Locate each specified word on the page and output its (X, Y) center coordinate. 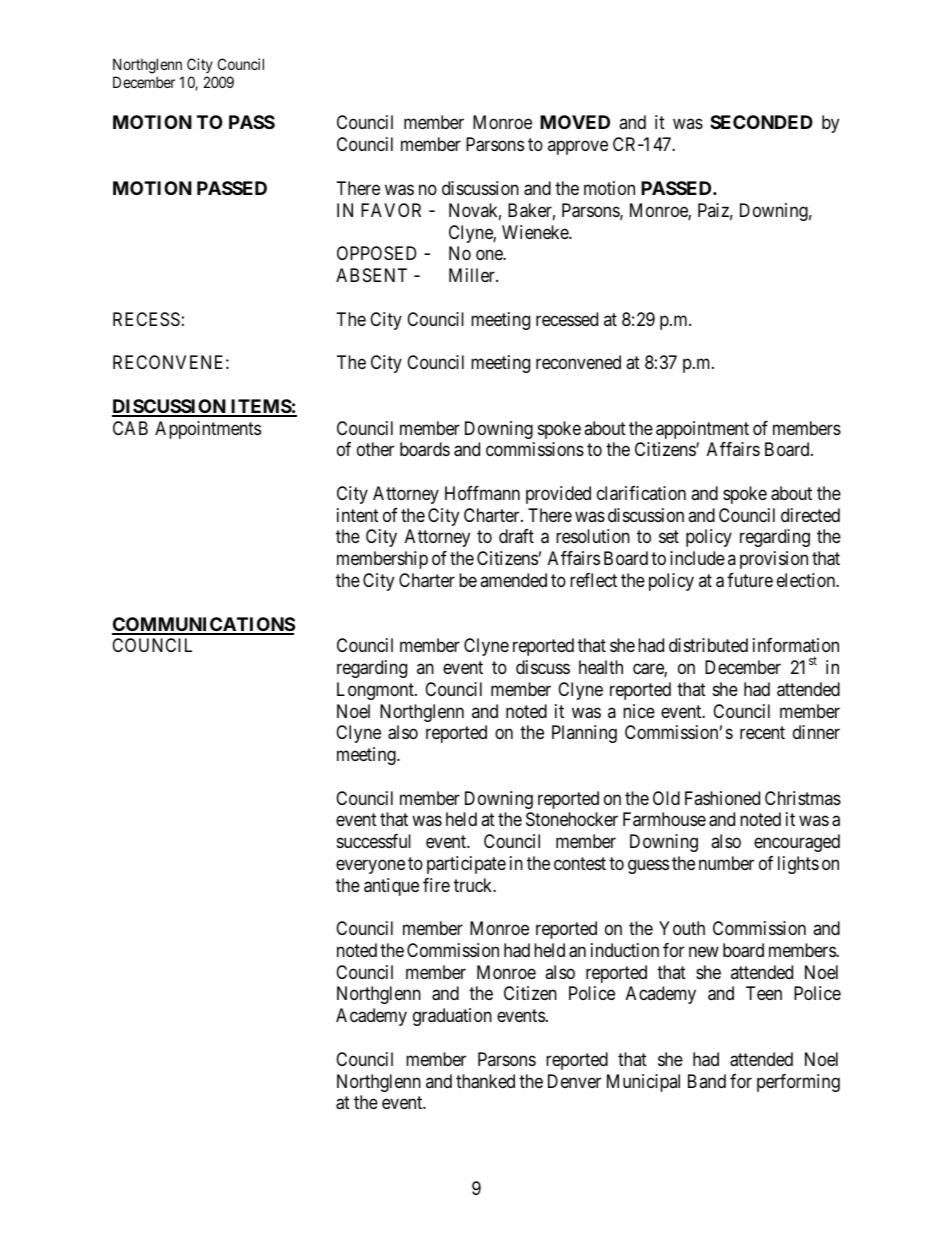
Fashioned (722, 798)
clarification (641, 493)
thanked (485, 1081)
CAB (130, 428)
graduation (452, 1017)
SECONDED (761, 122)
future (750, 580)
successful (374, 841)
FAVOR (391, 210)
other (375, 449)
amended (513, 580)
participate (466, 865)
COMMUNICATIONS (203, 625)
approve (578, 148)
